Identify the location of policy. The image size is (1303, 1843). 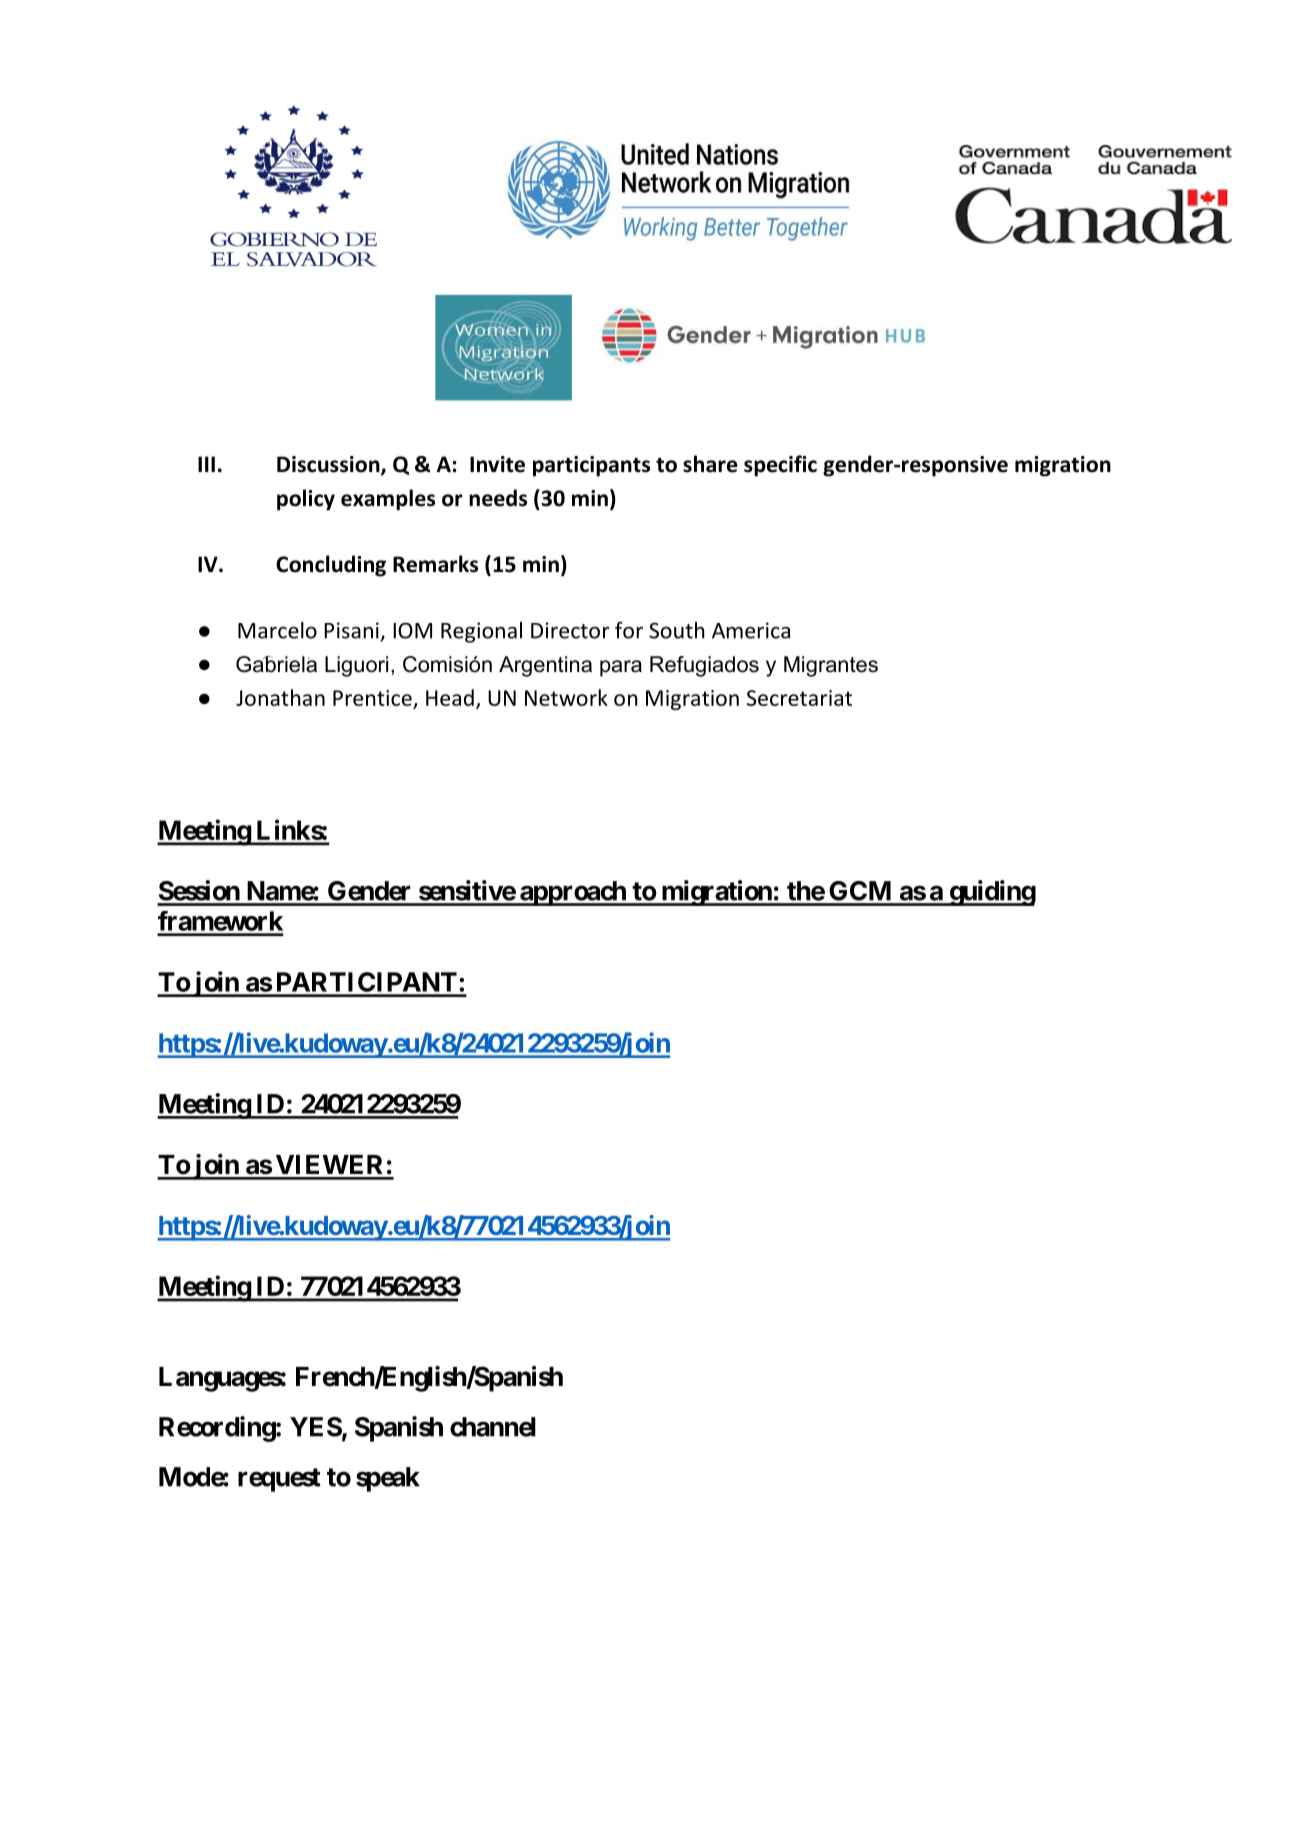
(306, 500).
